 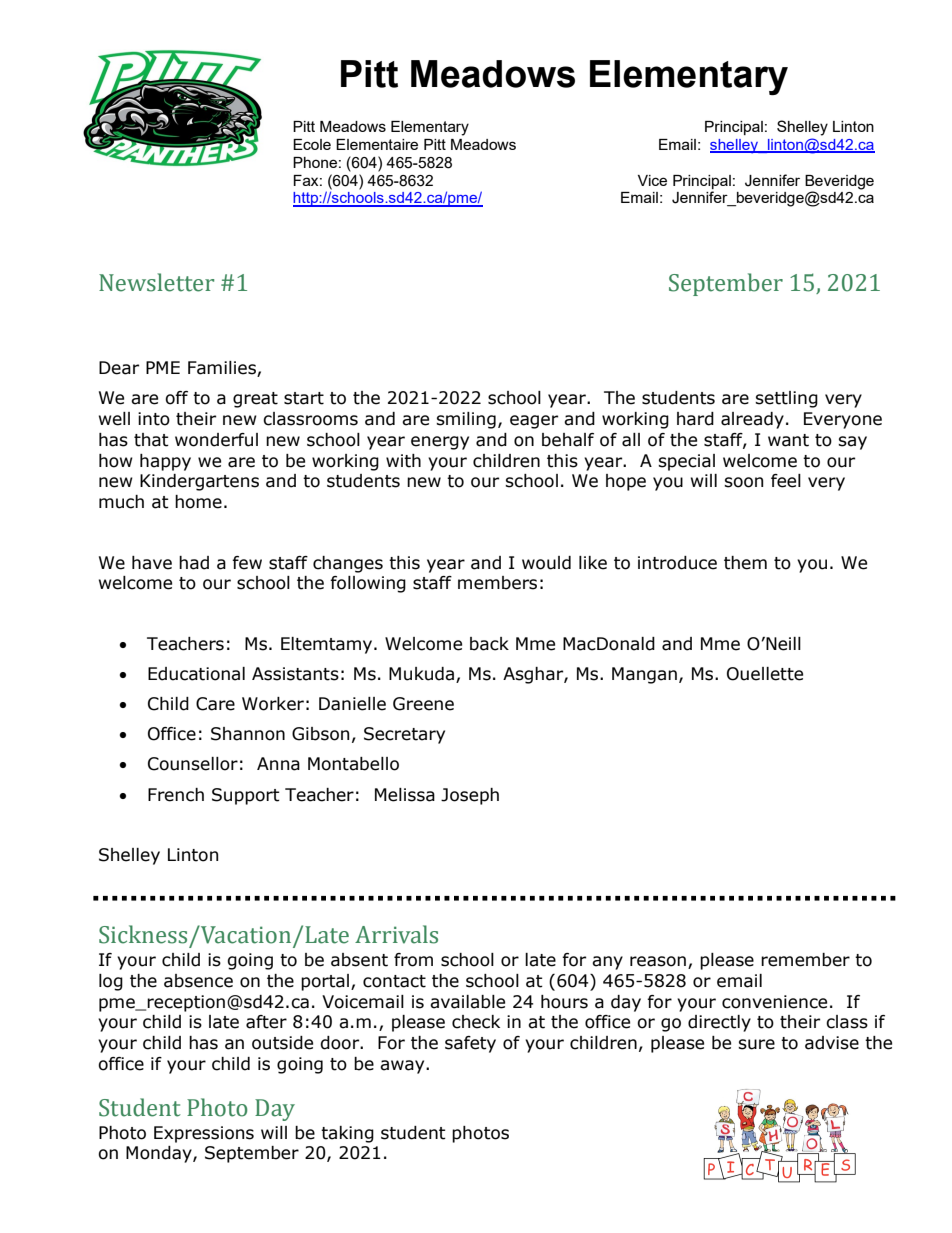 I want to click on Joseph, so click(x=470, y=796).
